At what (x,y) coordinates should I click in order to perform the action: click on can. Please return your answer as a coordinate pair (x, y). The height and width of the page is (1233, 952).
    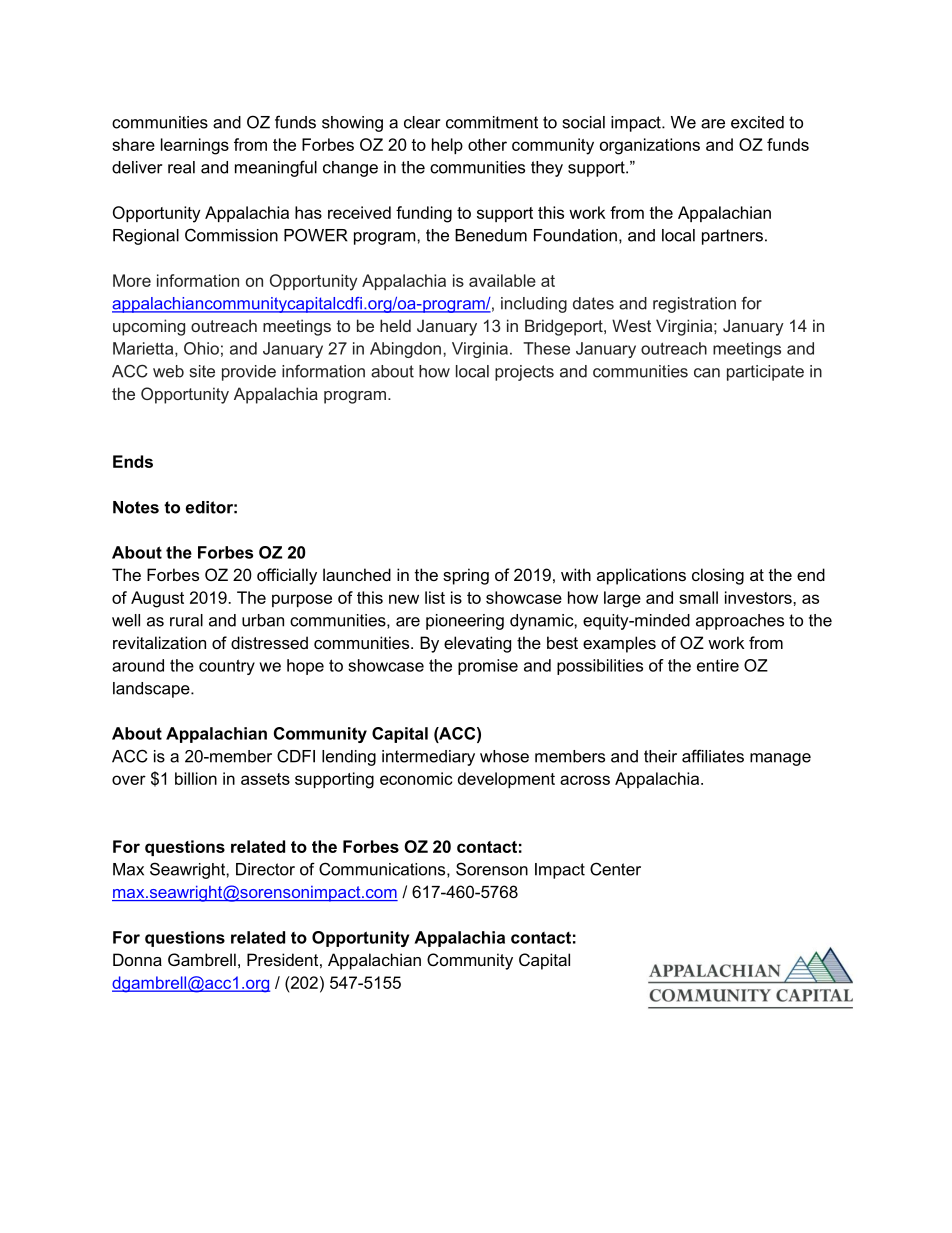
    Looking at the image, I should click on (707, 373).
